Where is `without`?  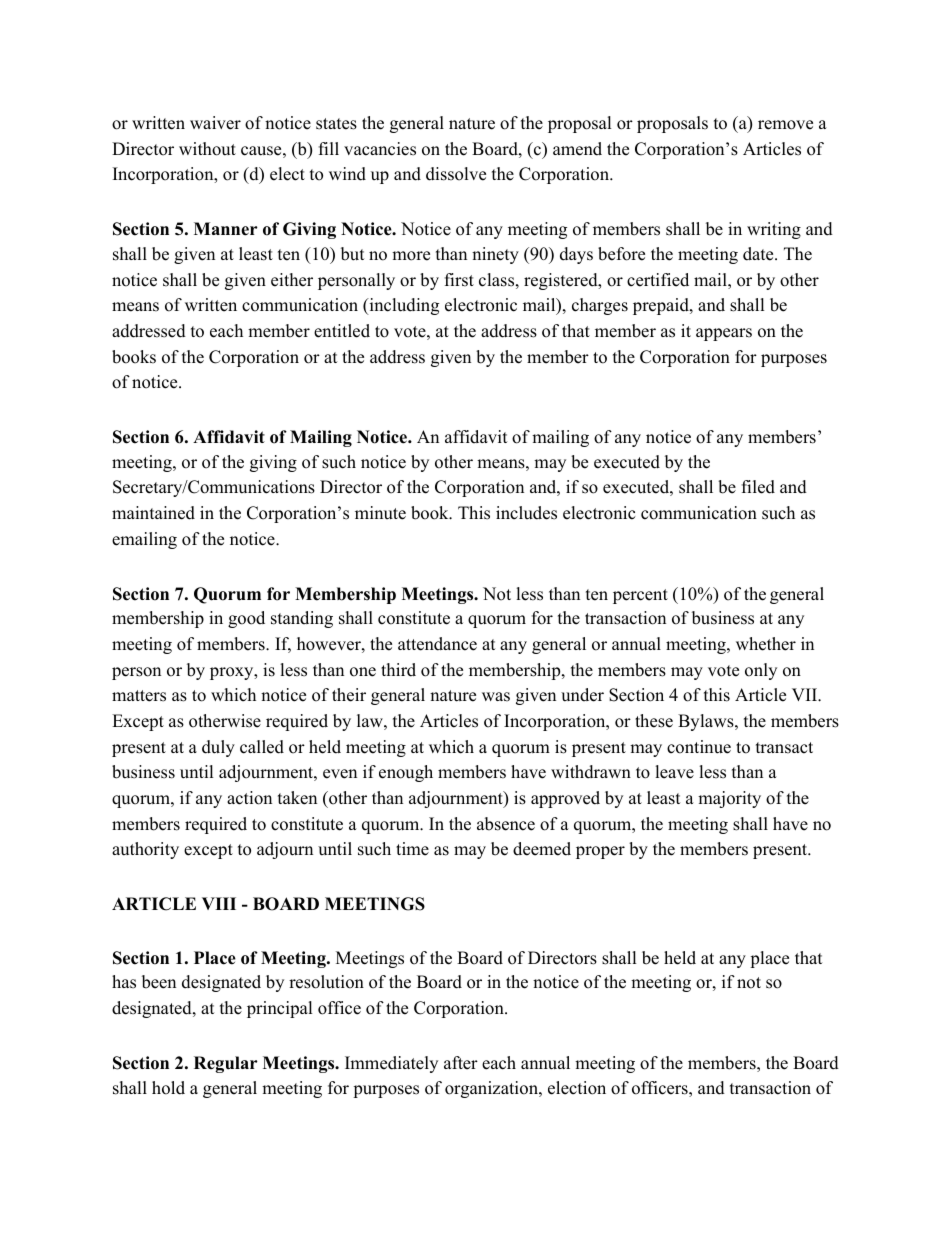
without is located at coordinates (207, 149).
